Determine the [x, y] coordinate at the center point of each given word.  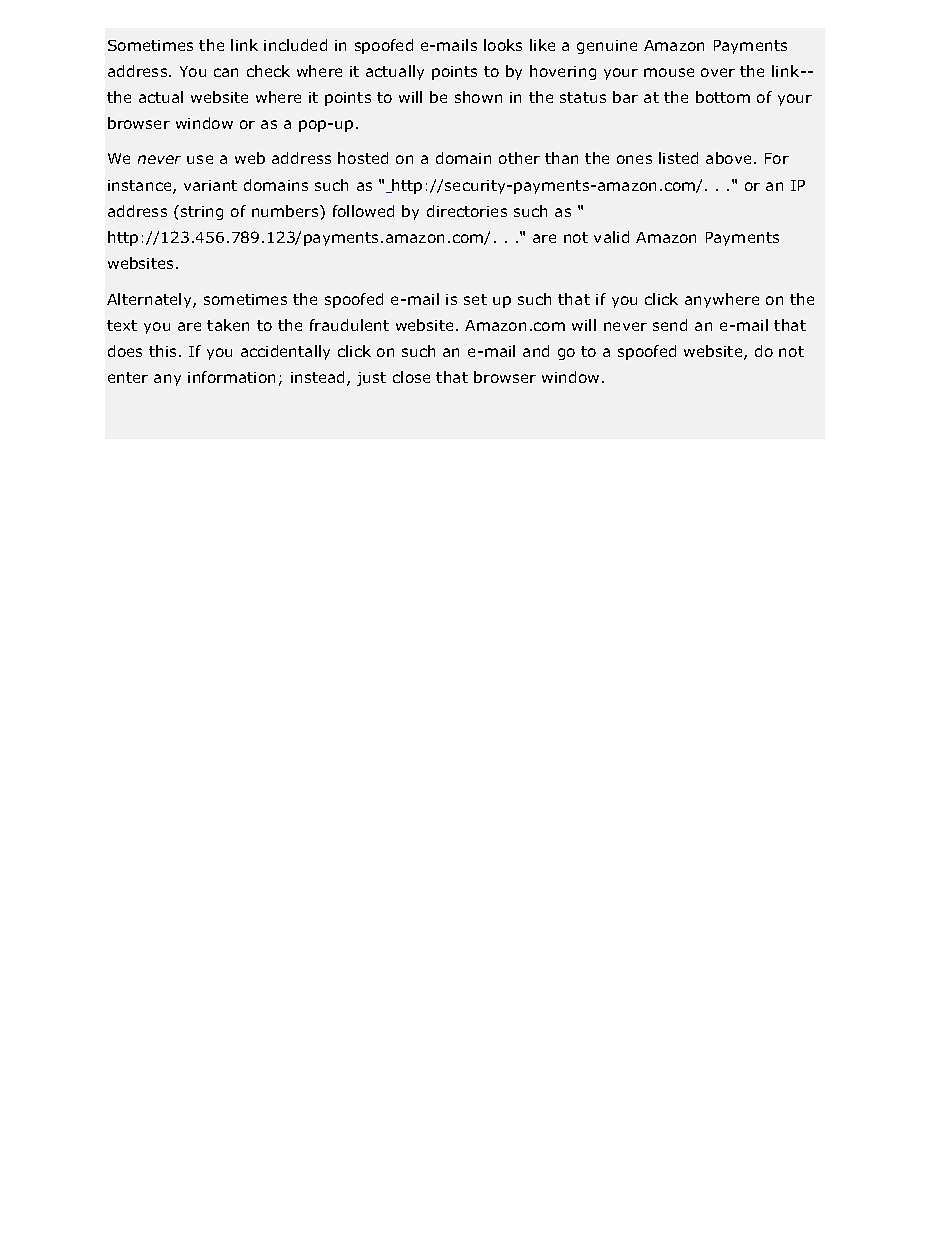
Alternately [150, 300]
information [231, 377]
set [475, 299]
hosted [363, 158]
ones [634, 159]
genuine [607, 47]
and [536, 351]
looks [503, 45]
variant [210, 185]
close [411, 377]
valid [611, 237]
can [226, 72]
